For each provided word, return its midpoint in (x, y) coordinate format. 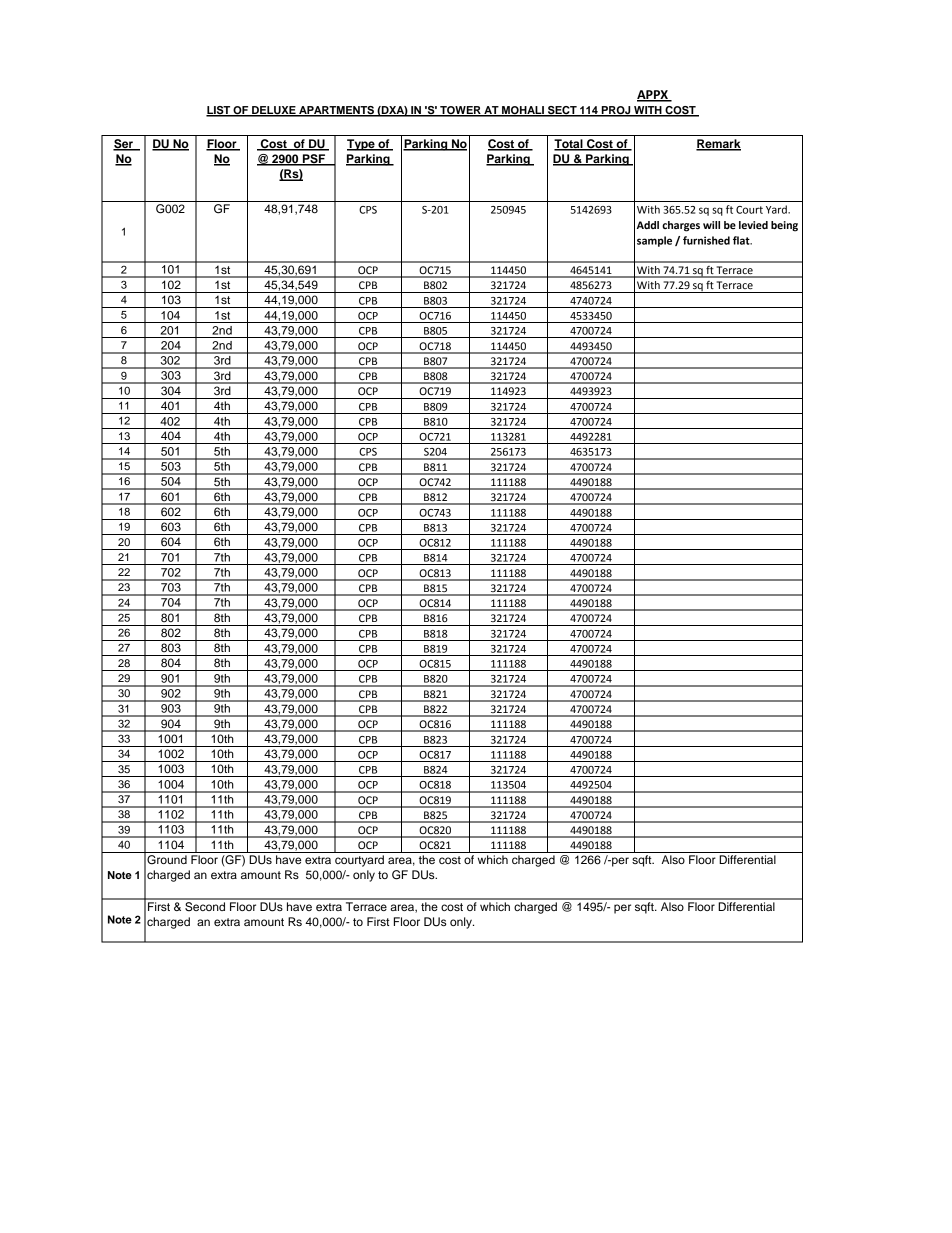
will (711, 225)
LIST (219, 111)
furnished (706, 240)
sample (654, 241)
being (784, 226)
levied (753, 225)
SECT (562, 111)
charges (681, 226)
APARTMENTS (336, 111)
